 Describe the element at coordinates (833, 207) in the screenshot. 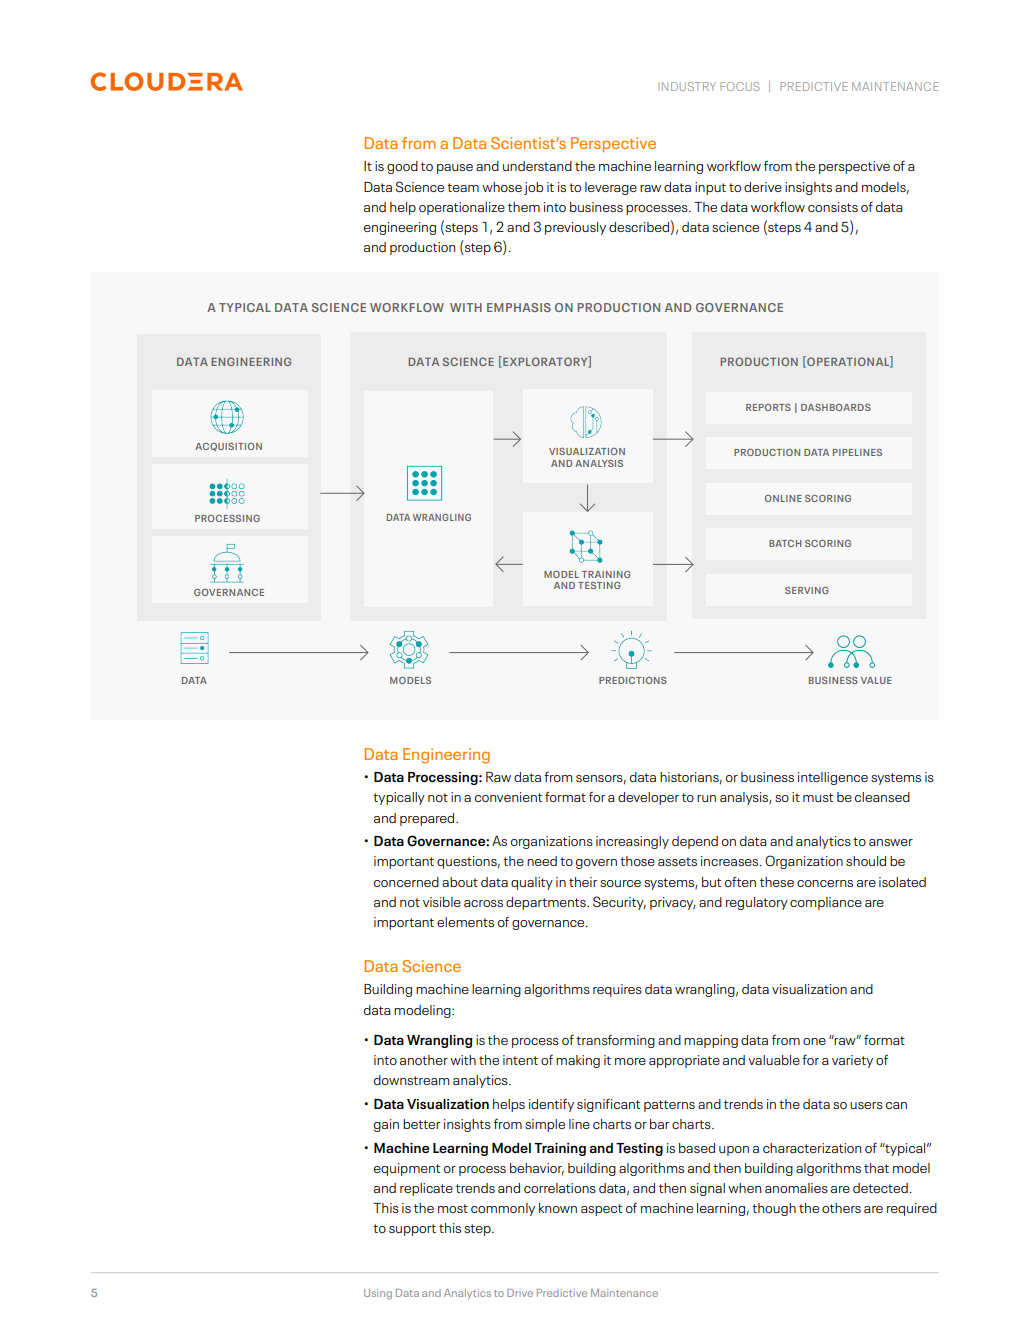

I see `consists` at that location.
